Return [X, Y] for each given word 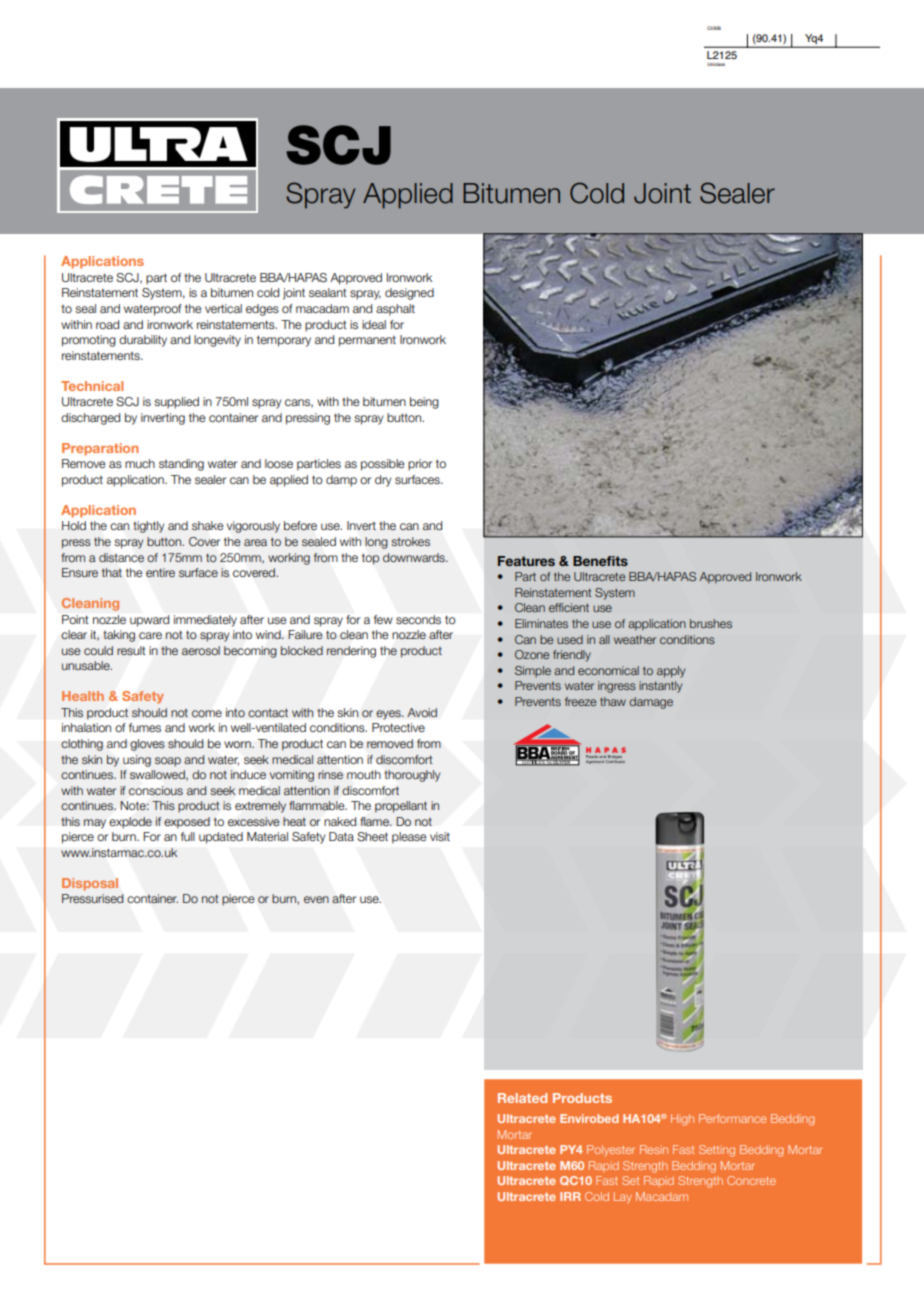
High [682, 1120]
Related [522, 1098]
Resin [654, 1149]
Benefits [600, 561]
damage [651, 703]
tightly [148, 527]
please [409, 838]
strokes [410, 541]
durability [143, 341]
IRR [570, 1196]
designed [409, 294]
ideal [374, 324]
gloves [147, 745]
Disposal [90, 884]
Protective [398, 727]
